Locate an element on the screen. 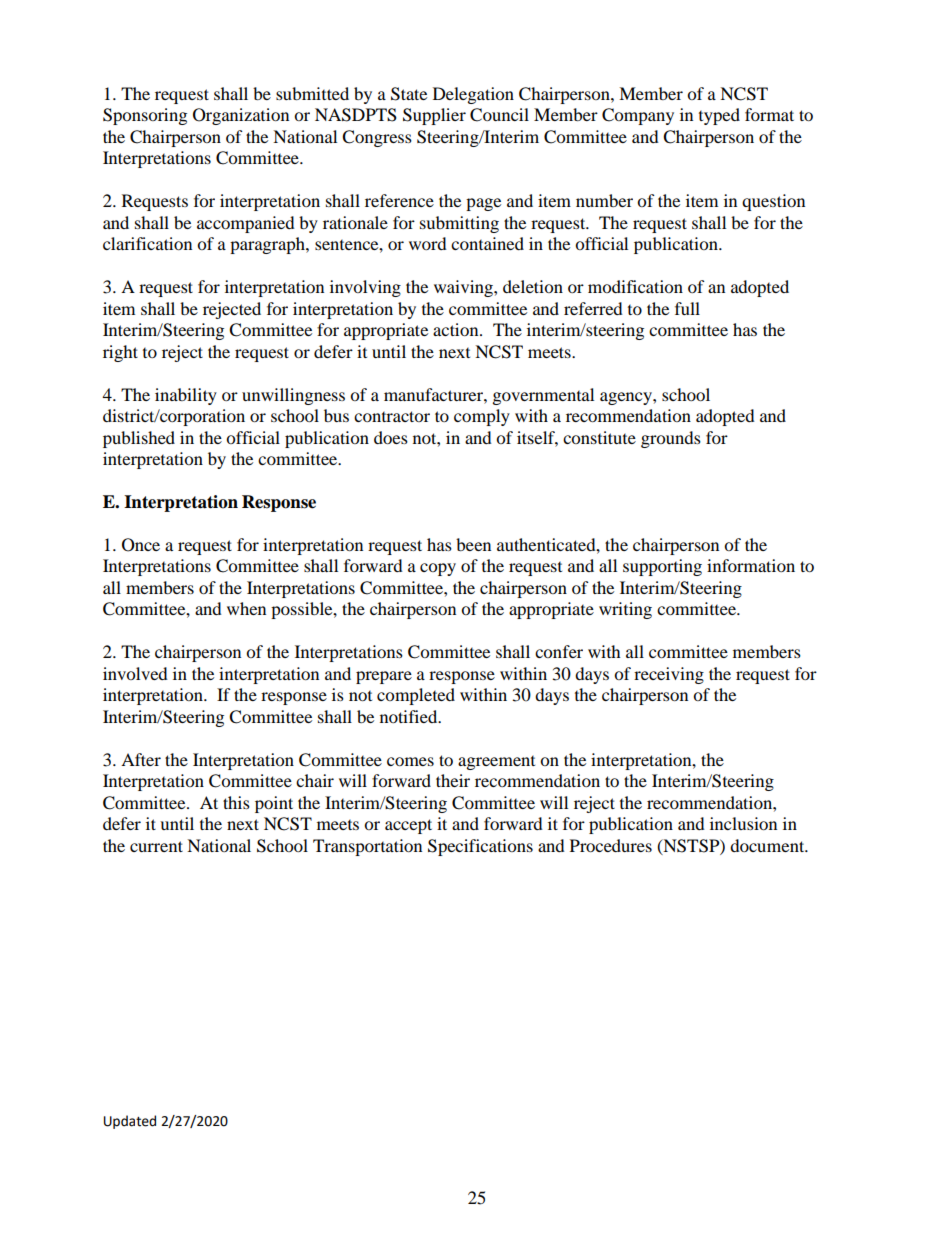 The image size is (952, 1233). Organization is located at coordinates (241, 116).
